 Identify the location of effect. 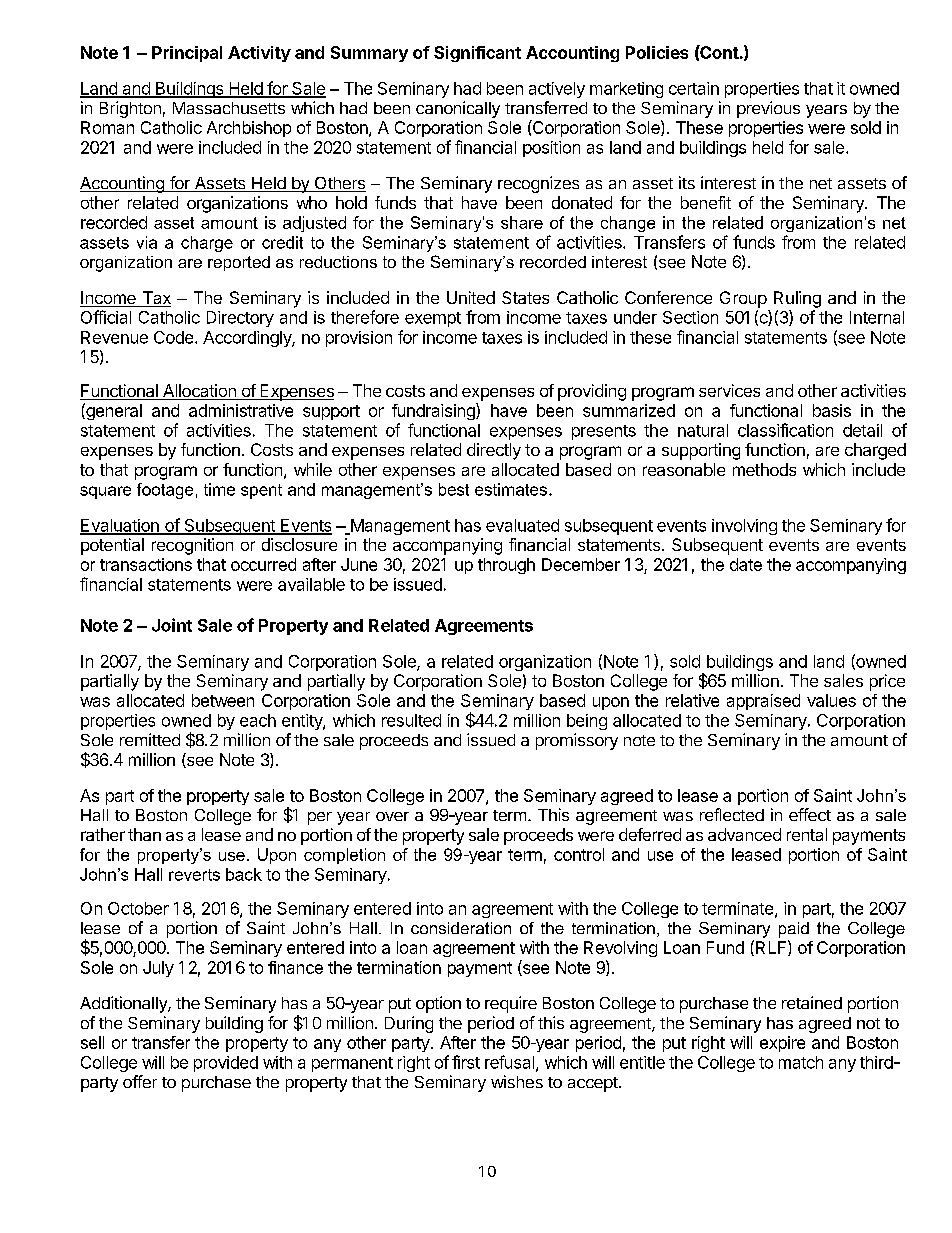
(810, 814).
